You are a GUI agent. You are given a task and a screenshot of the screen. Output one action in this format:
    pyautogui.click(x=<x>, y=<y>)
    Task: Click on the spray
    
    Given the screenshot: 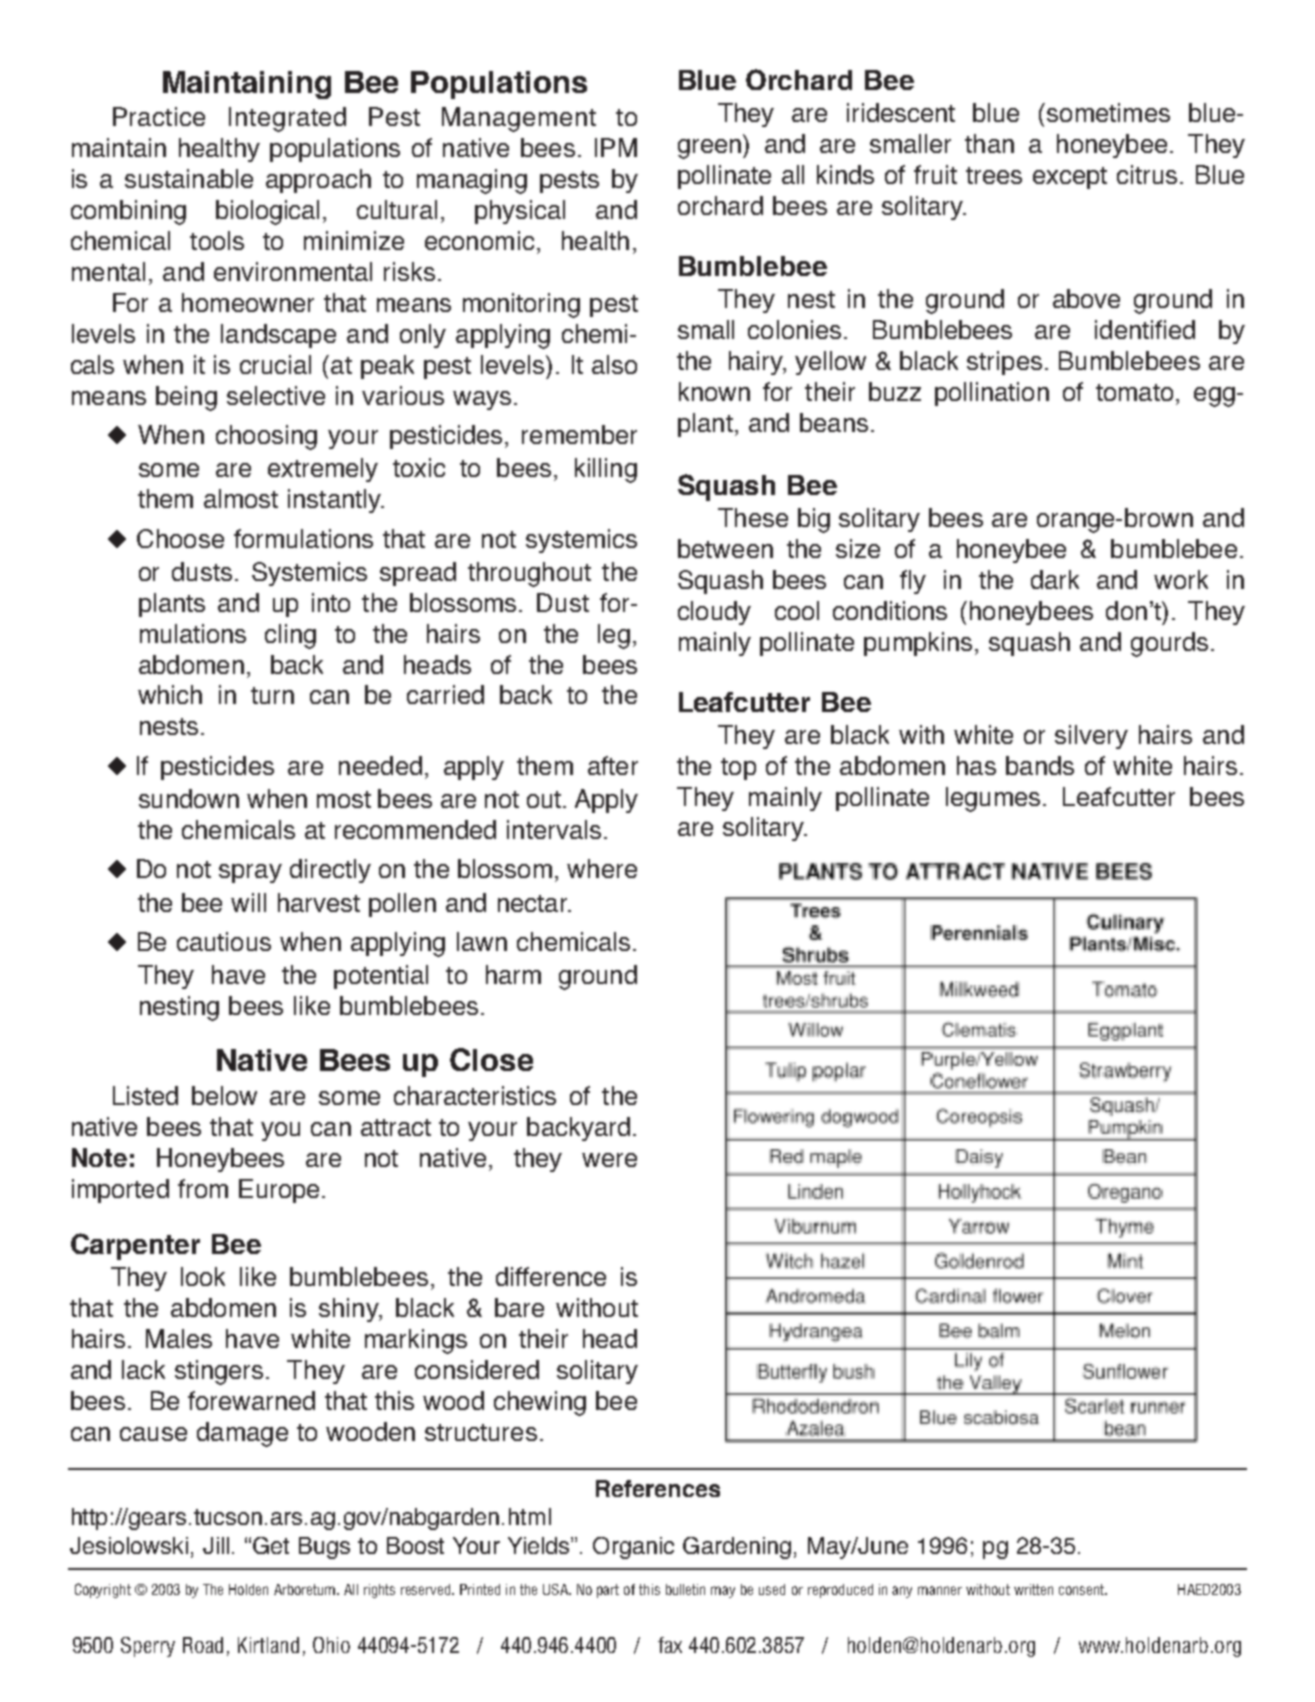 What is the action you would take?
    pyautogui.click(x=250, y=873)
